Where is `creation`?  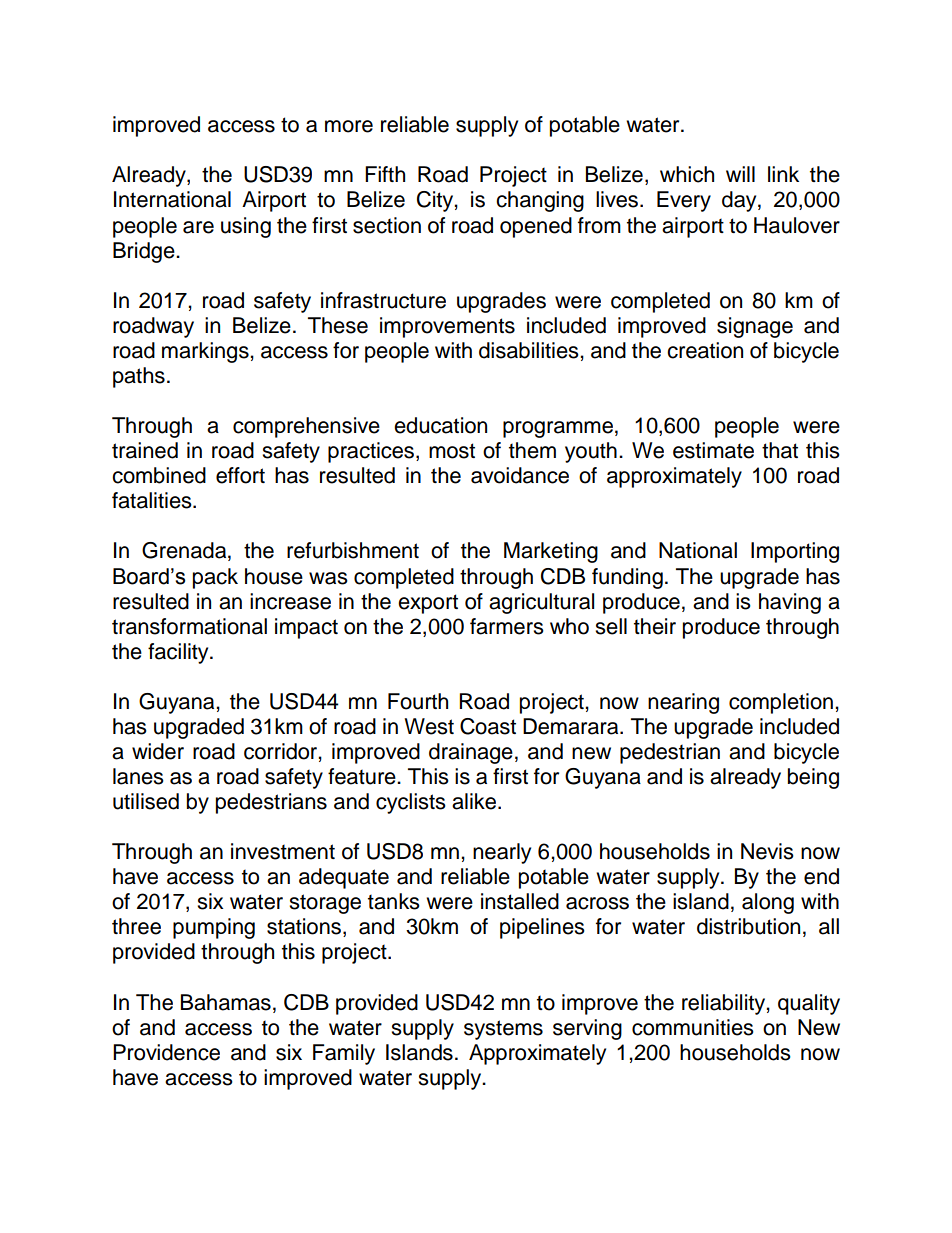 creation is located at coordinates (705, 350).
